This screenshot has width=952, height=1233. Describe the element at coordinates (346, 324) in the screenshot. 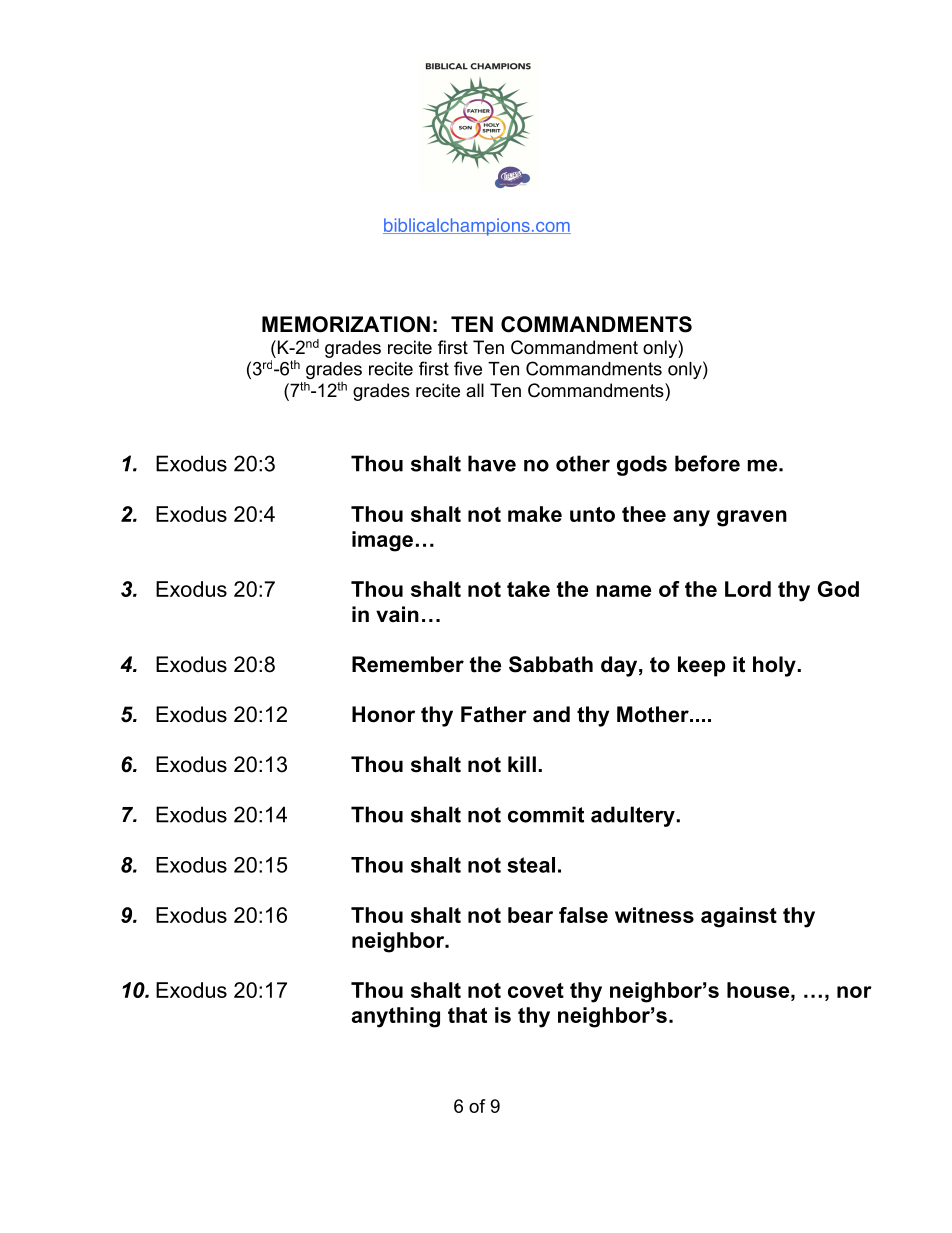

I see `MEMORIZATION` at that location.
